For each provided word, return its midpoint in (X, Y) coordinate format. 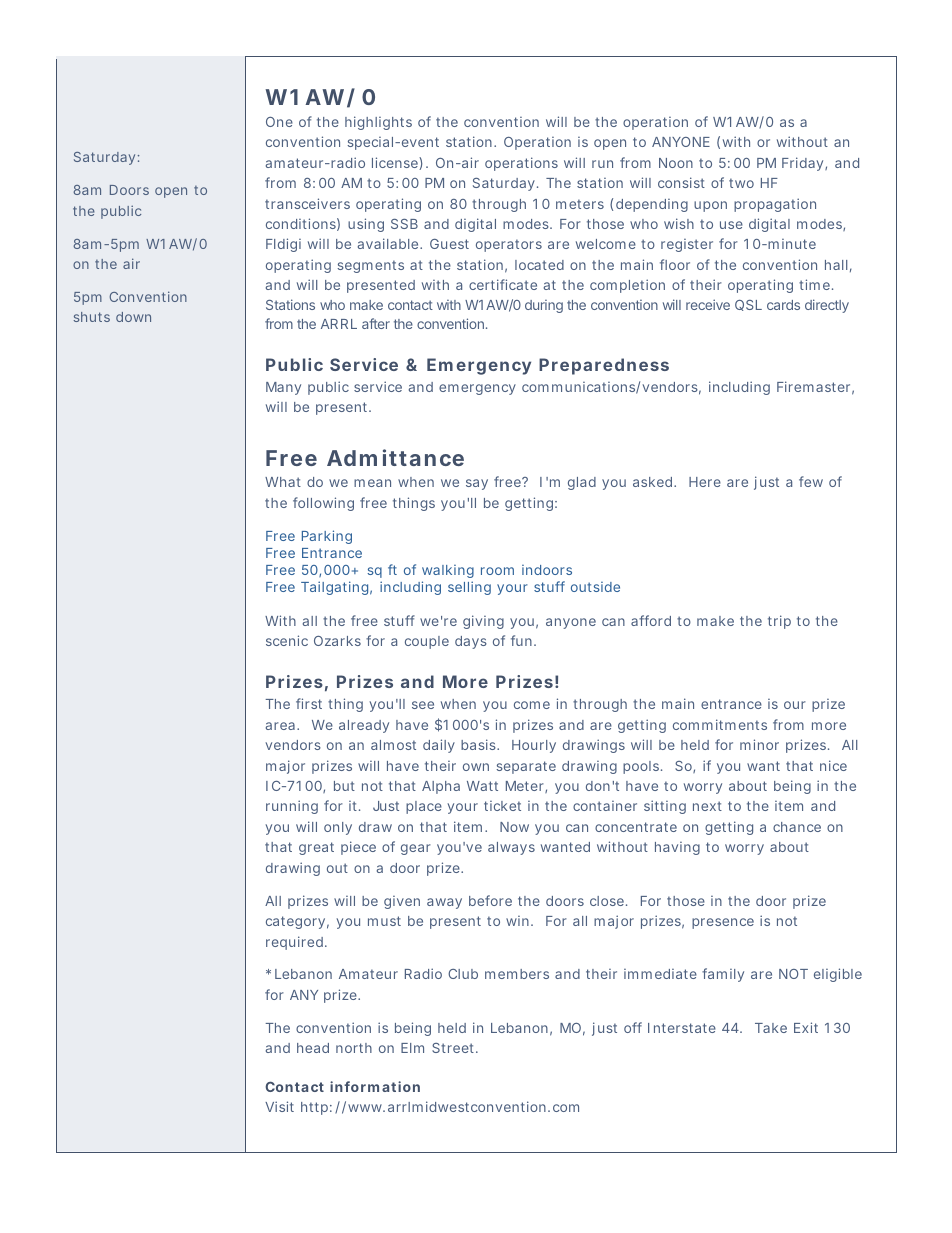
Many (283, 388)
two (741, 183)
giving (483, 622)
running (292, 807)
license (396, 163)
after (376, 323)
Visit (279, 1106)
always (511, 848)
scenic (287, 640)
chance (797, 827)
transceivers (307, 203)
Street (454, 1048)
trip (779, 622)
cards (783, 305)
